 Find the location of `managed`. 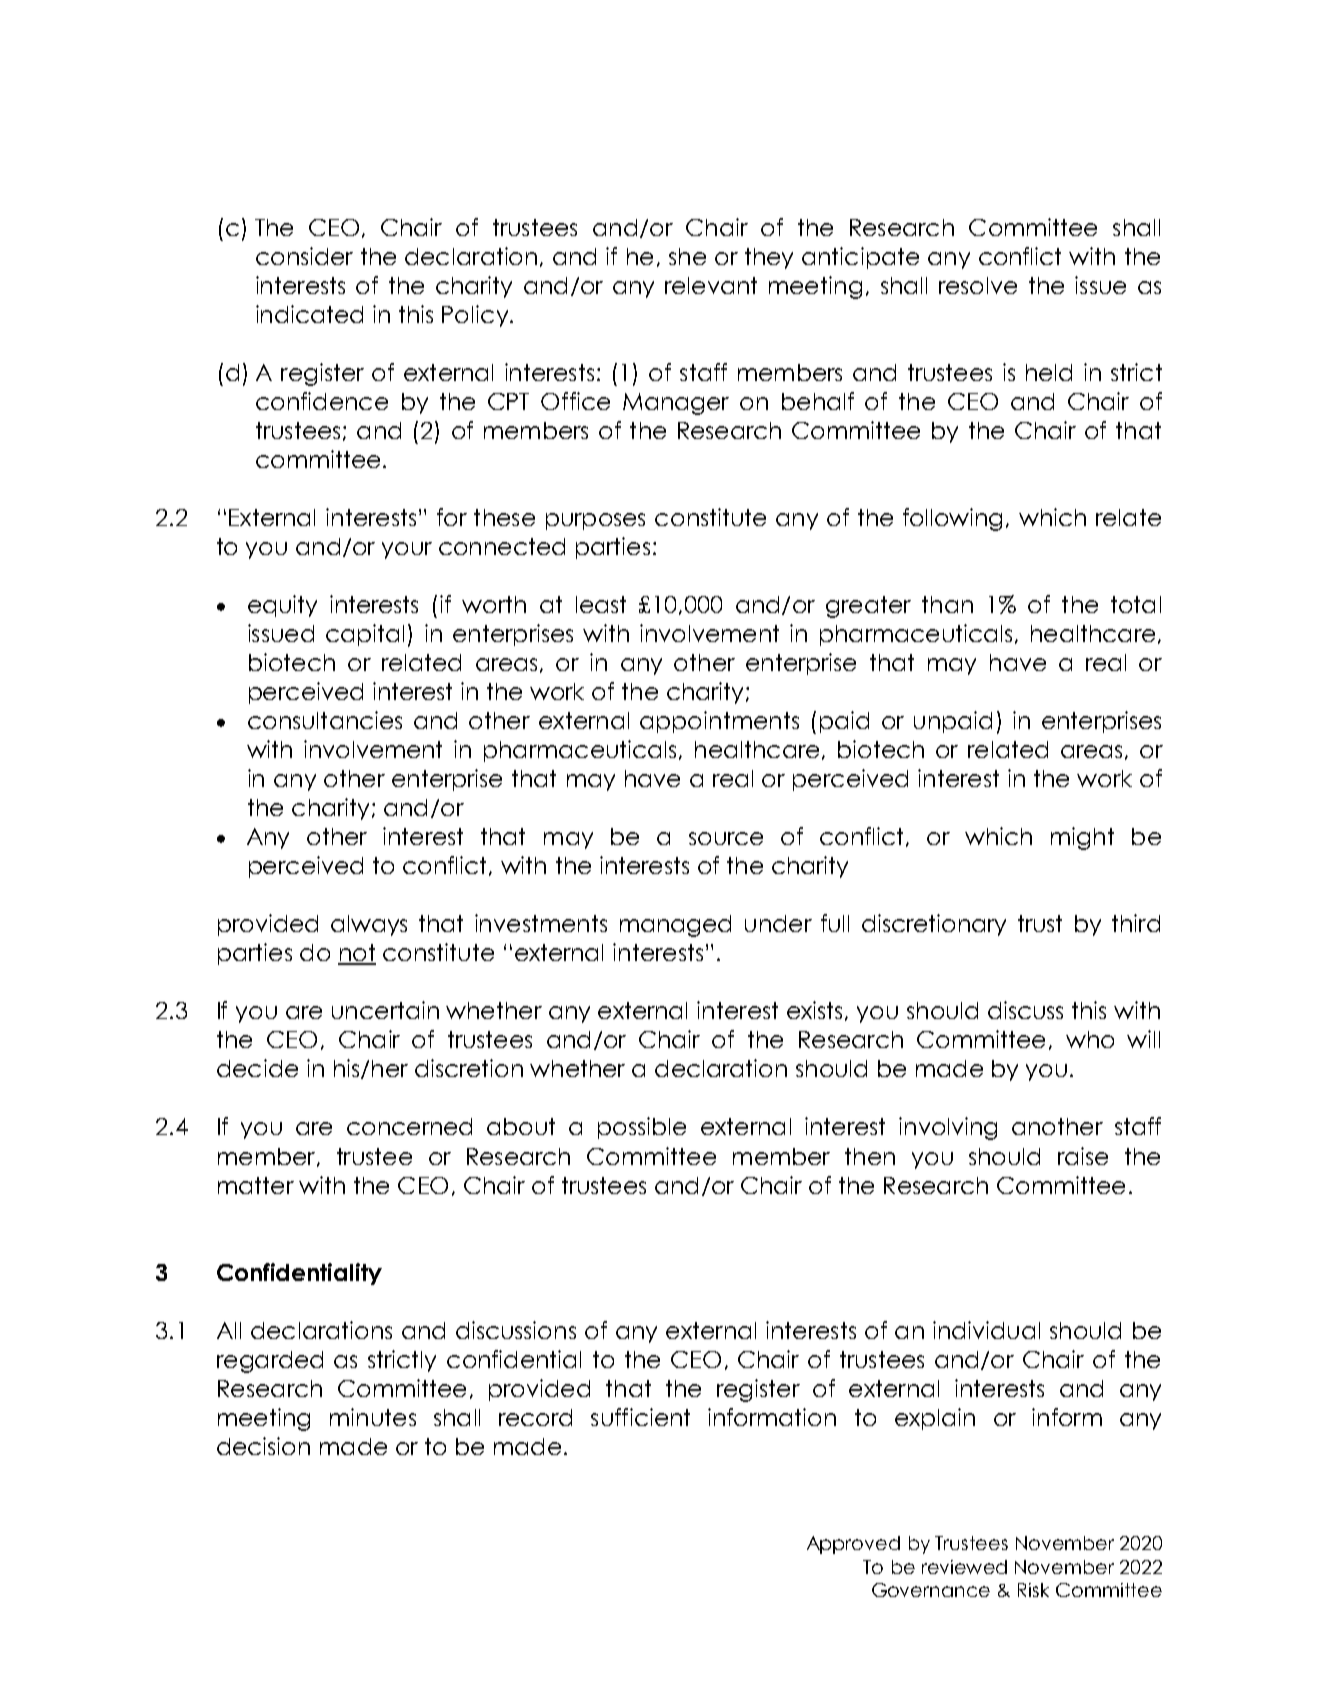

managed is located at coordinates (675, 926).
